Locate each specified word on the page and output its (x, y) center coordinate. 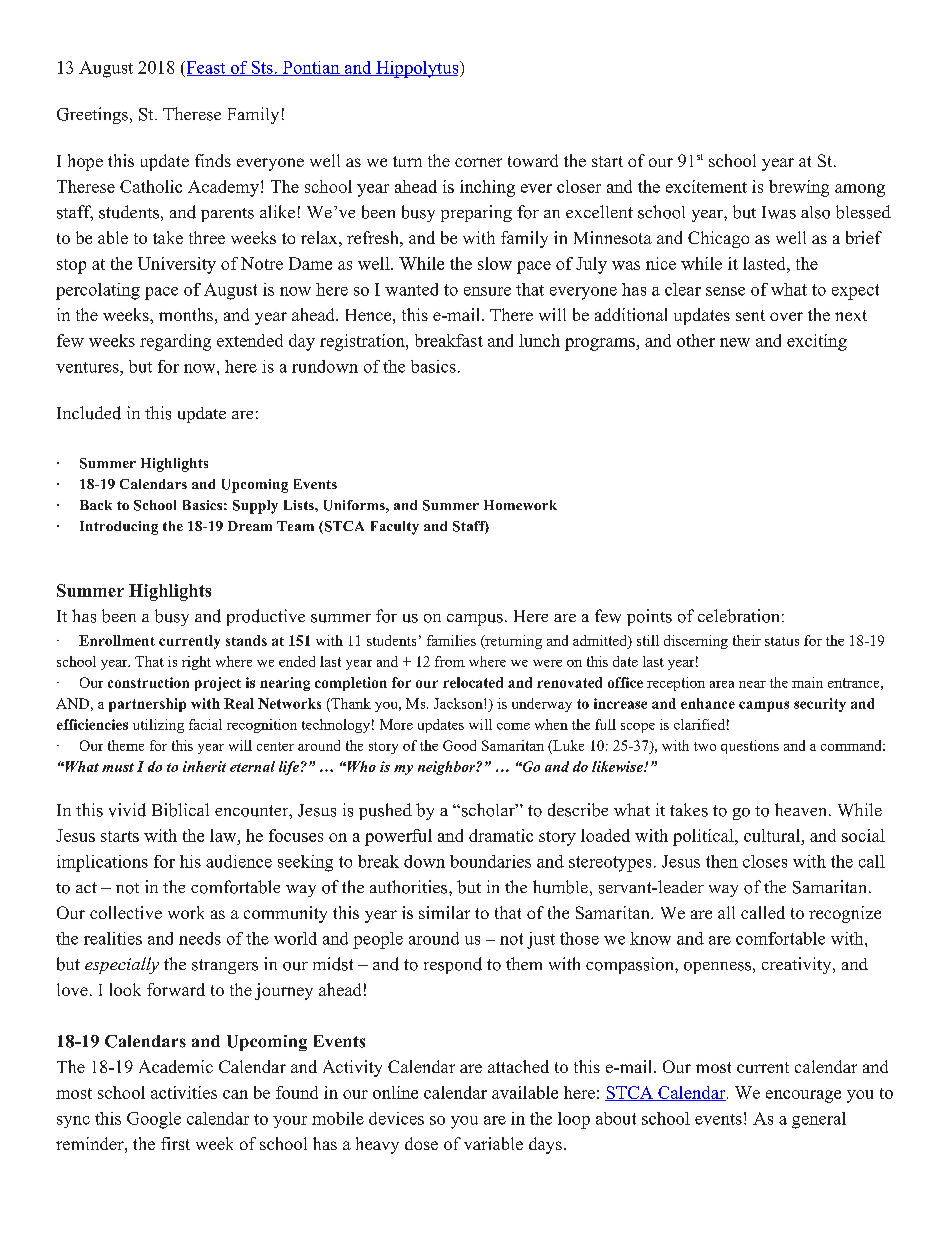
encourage (803, 1096)
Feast (206, 68)
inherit (204, 766)
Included (89, 413)
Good (459, 745)
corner (478, 162)
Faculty (395, 528)
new (735, 342)
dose (421, 1143)
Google (154, 1120)
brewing (799, 188)
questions (750, 747)
